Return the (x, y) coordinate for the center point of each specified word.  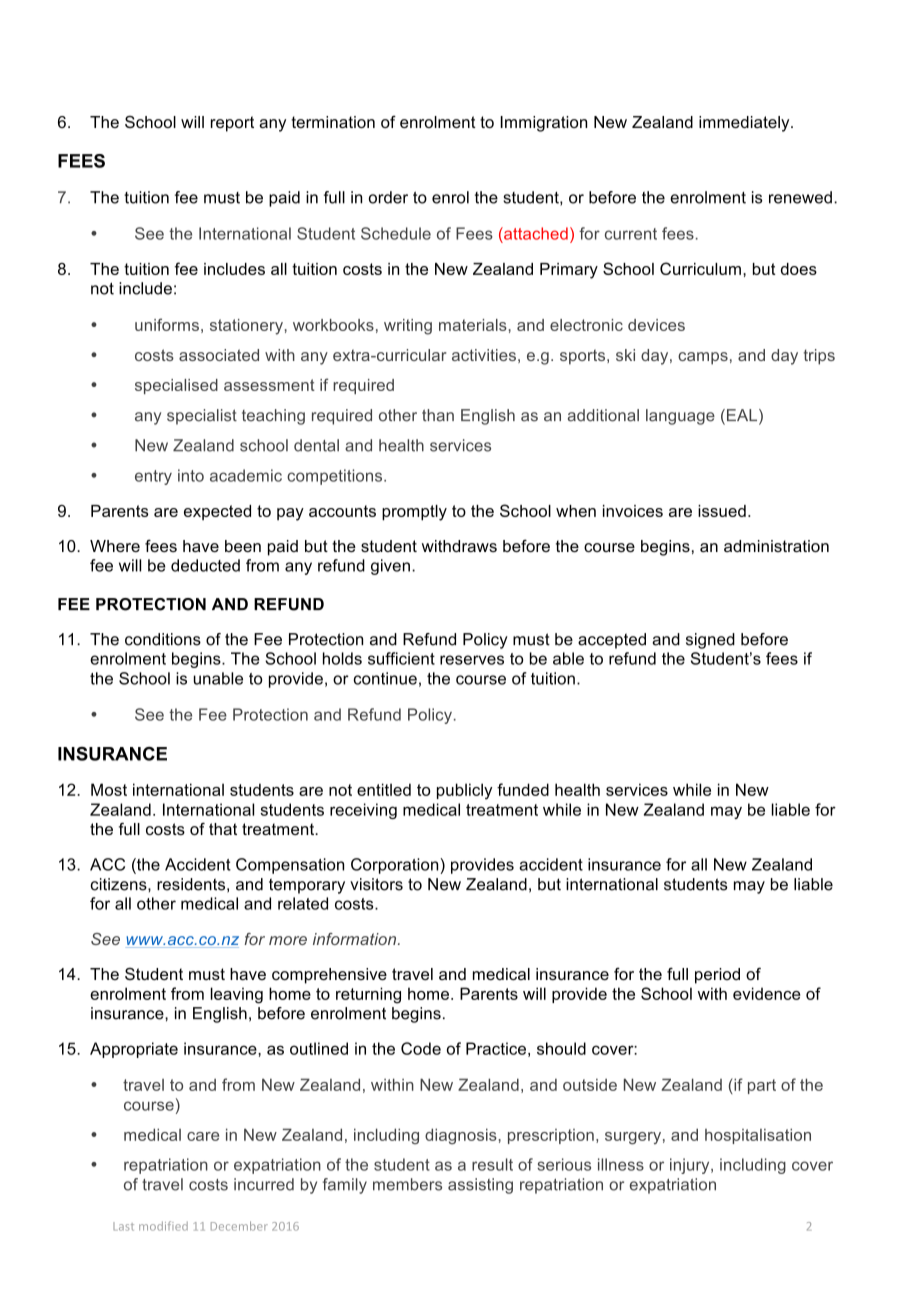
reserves (472, 660)
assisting (480, 1186)
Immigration (544, 124)
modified (163, 1226)
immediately (745, 124)
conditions (163, 639)
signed (710, 641)
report (232, 124)
